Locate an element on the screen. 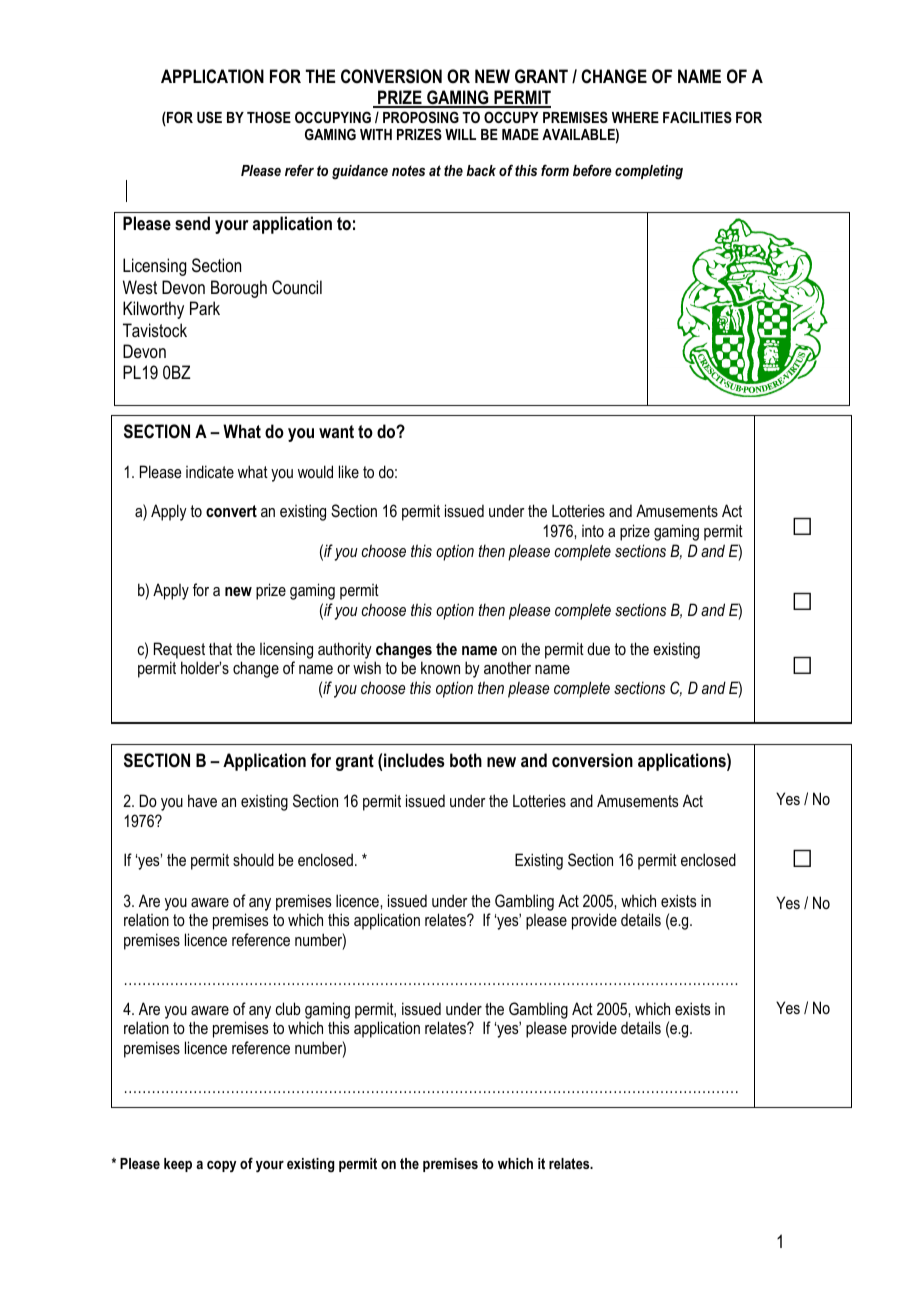  due is located at coordinates (598, 648).
